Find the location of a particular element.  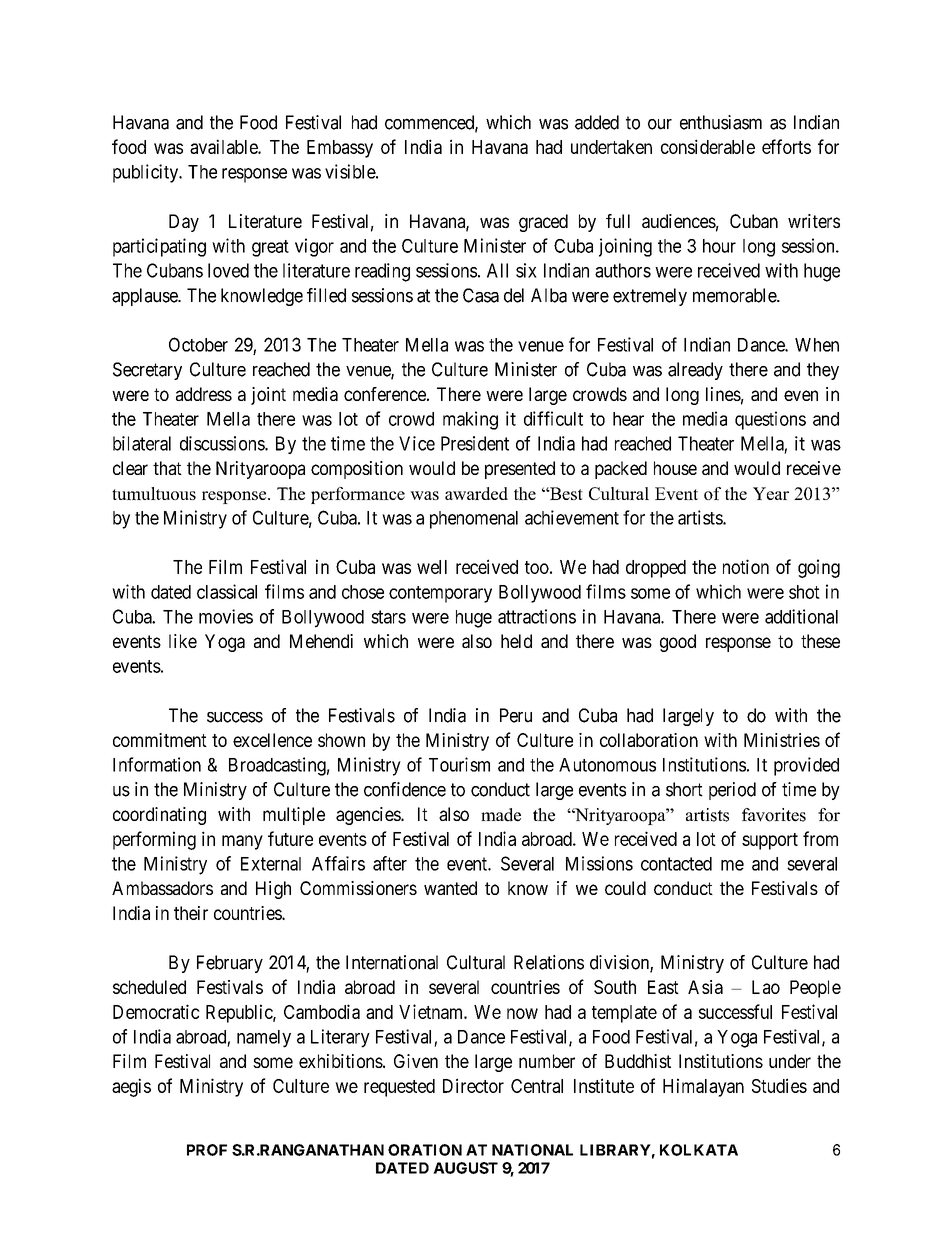

that is located at coordinates (167, 468).
